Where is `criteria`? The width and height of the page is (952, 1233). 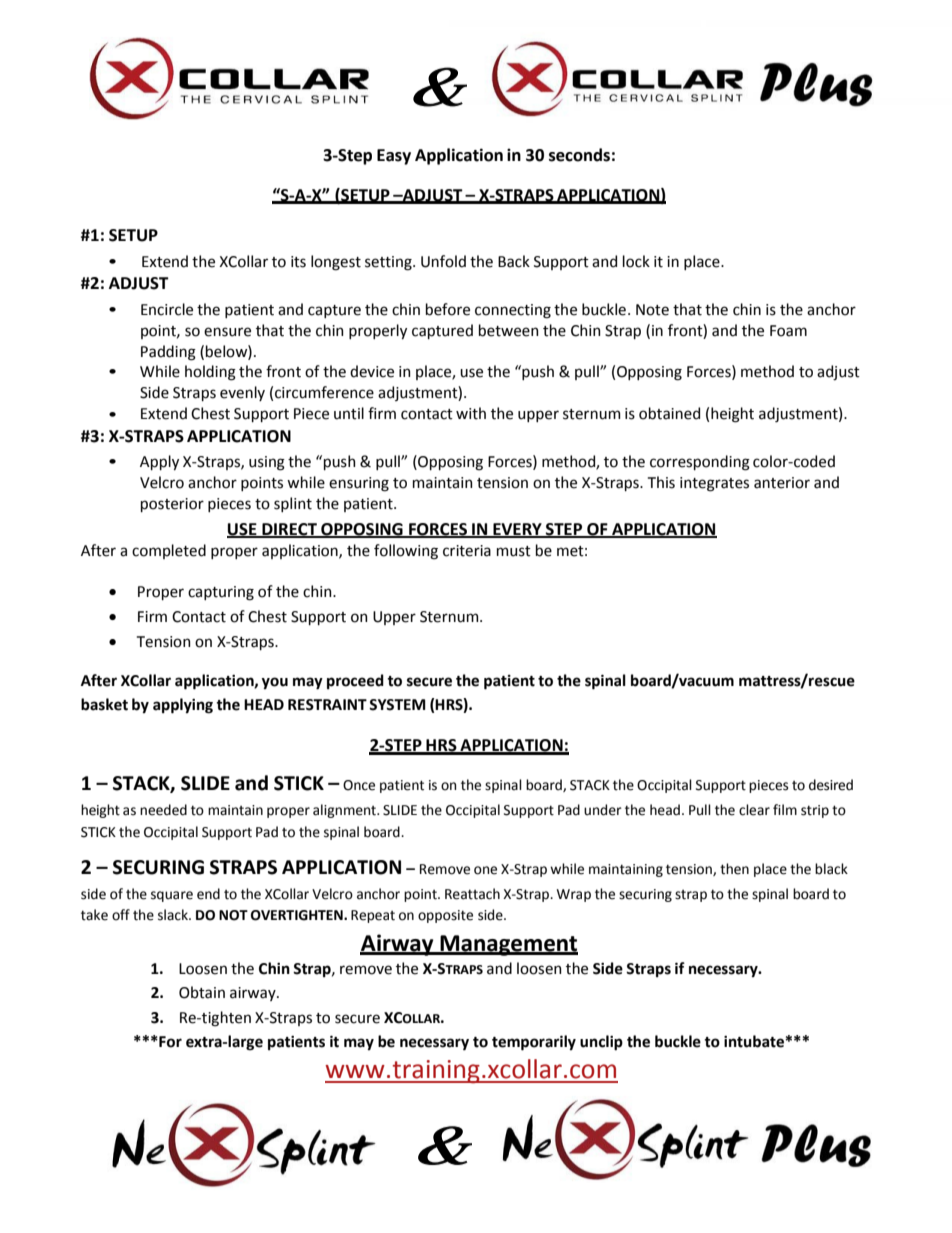
criteria is located at coordinates (467, 551).
